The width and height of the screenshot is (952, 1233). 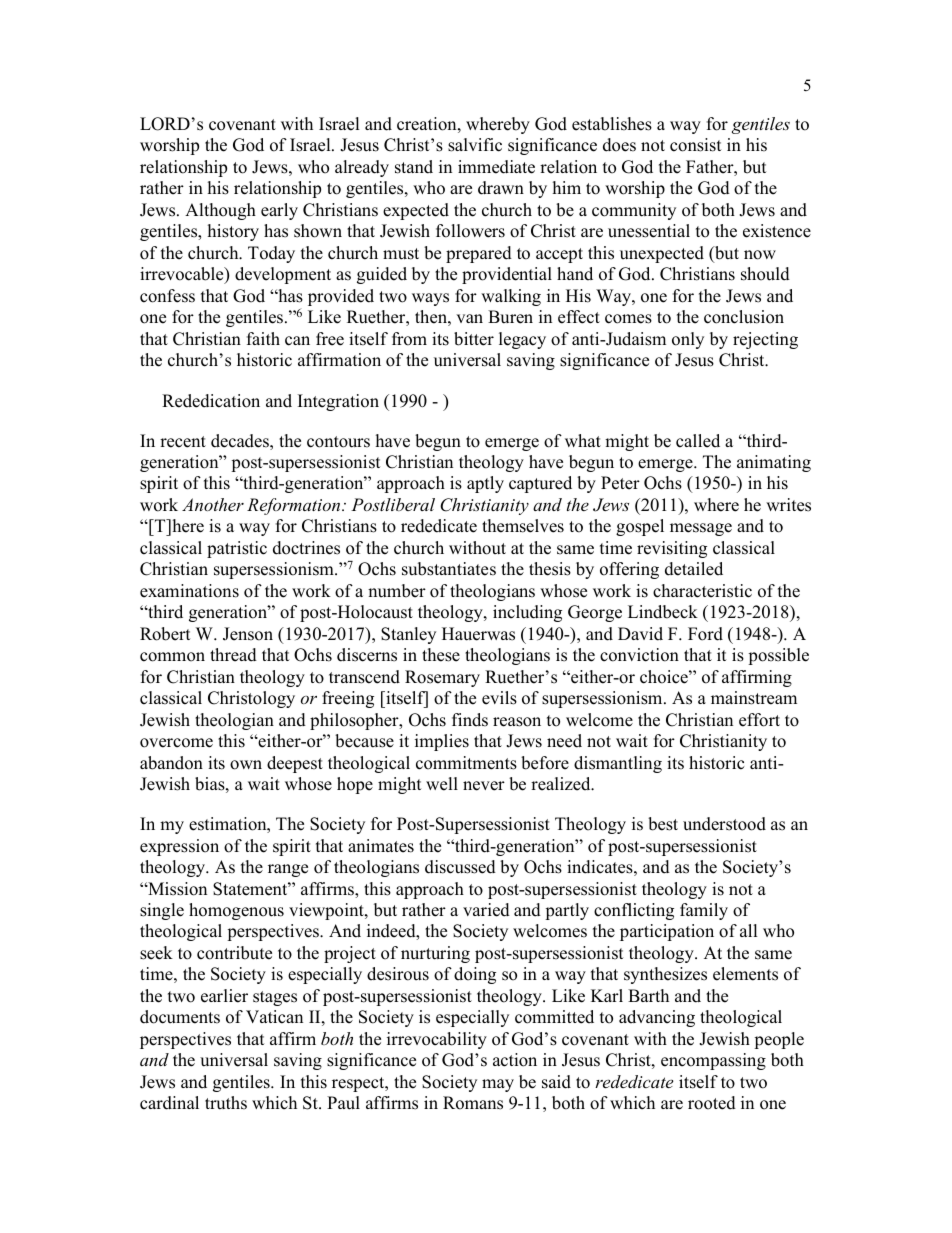 What do you see at coordinates (226, 1103) in the screenshot?
I see `truths` at bounding box center [226, 1103].
